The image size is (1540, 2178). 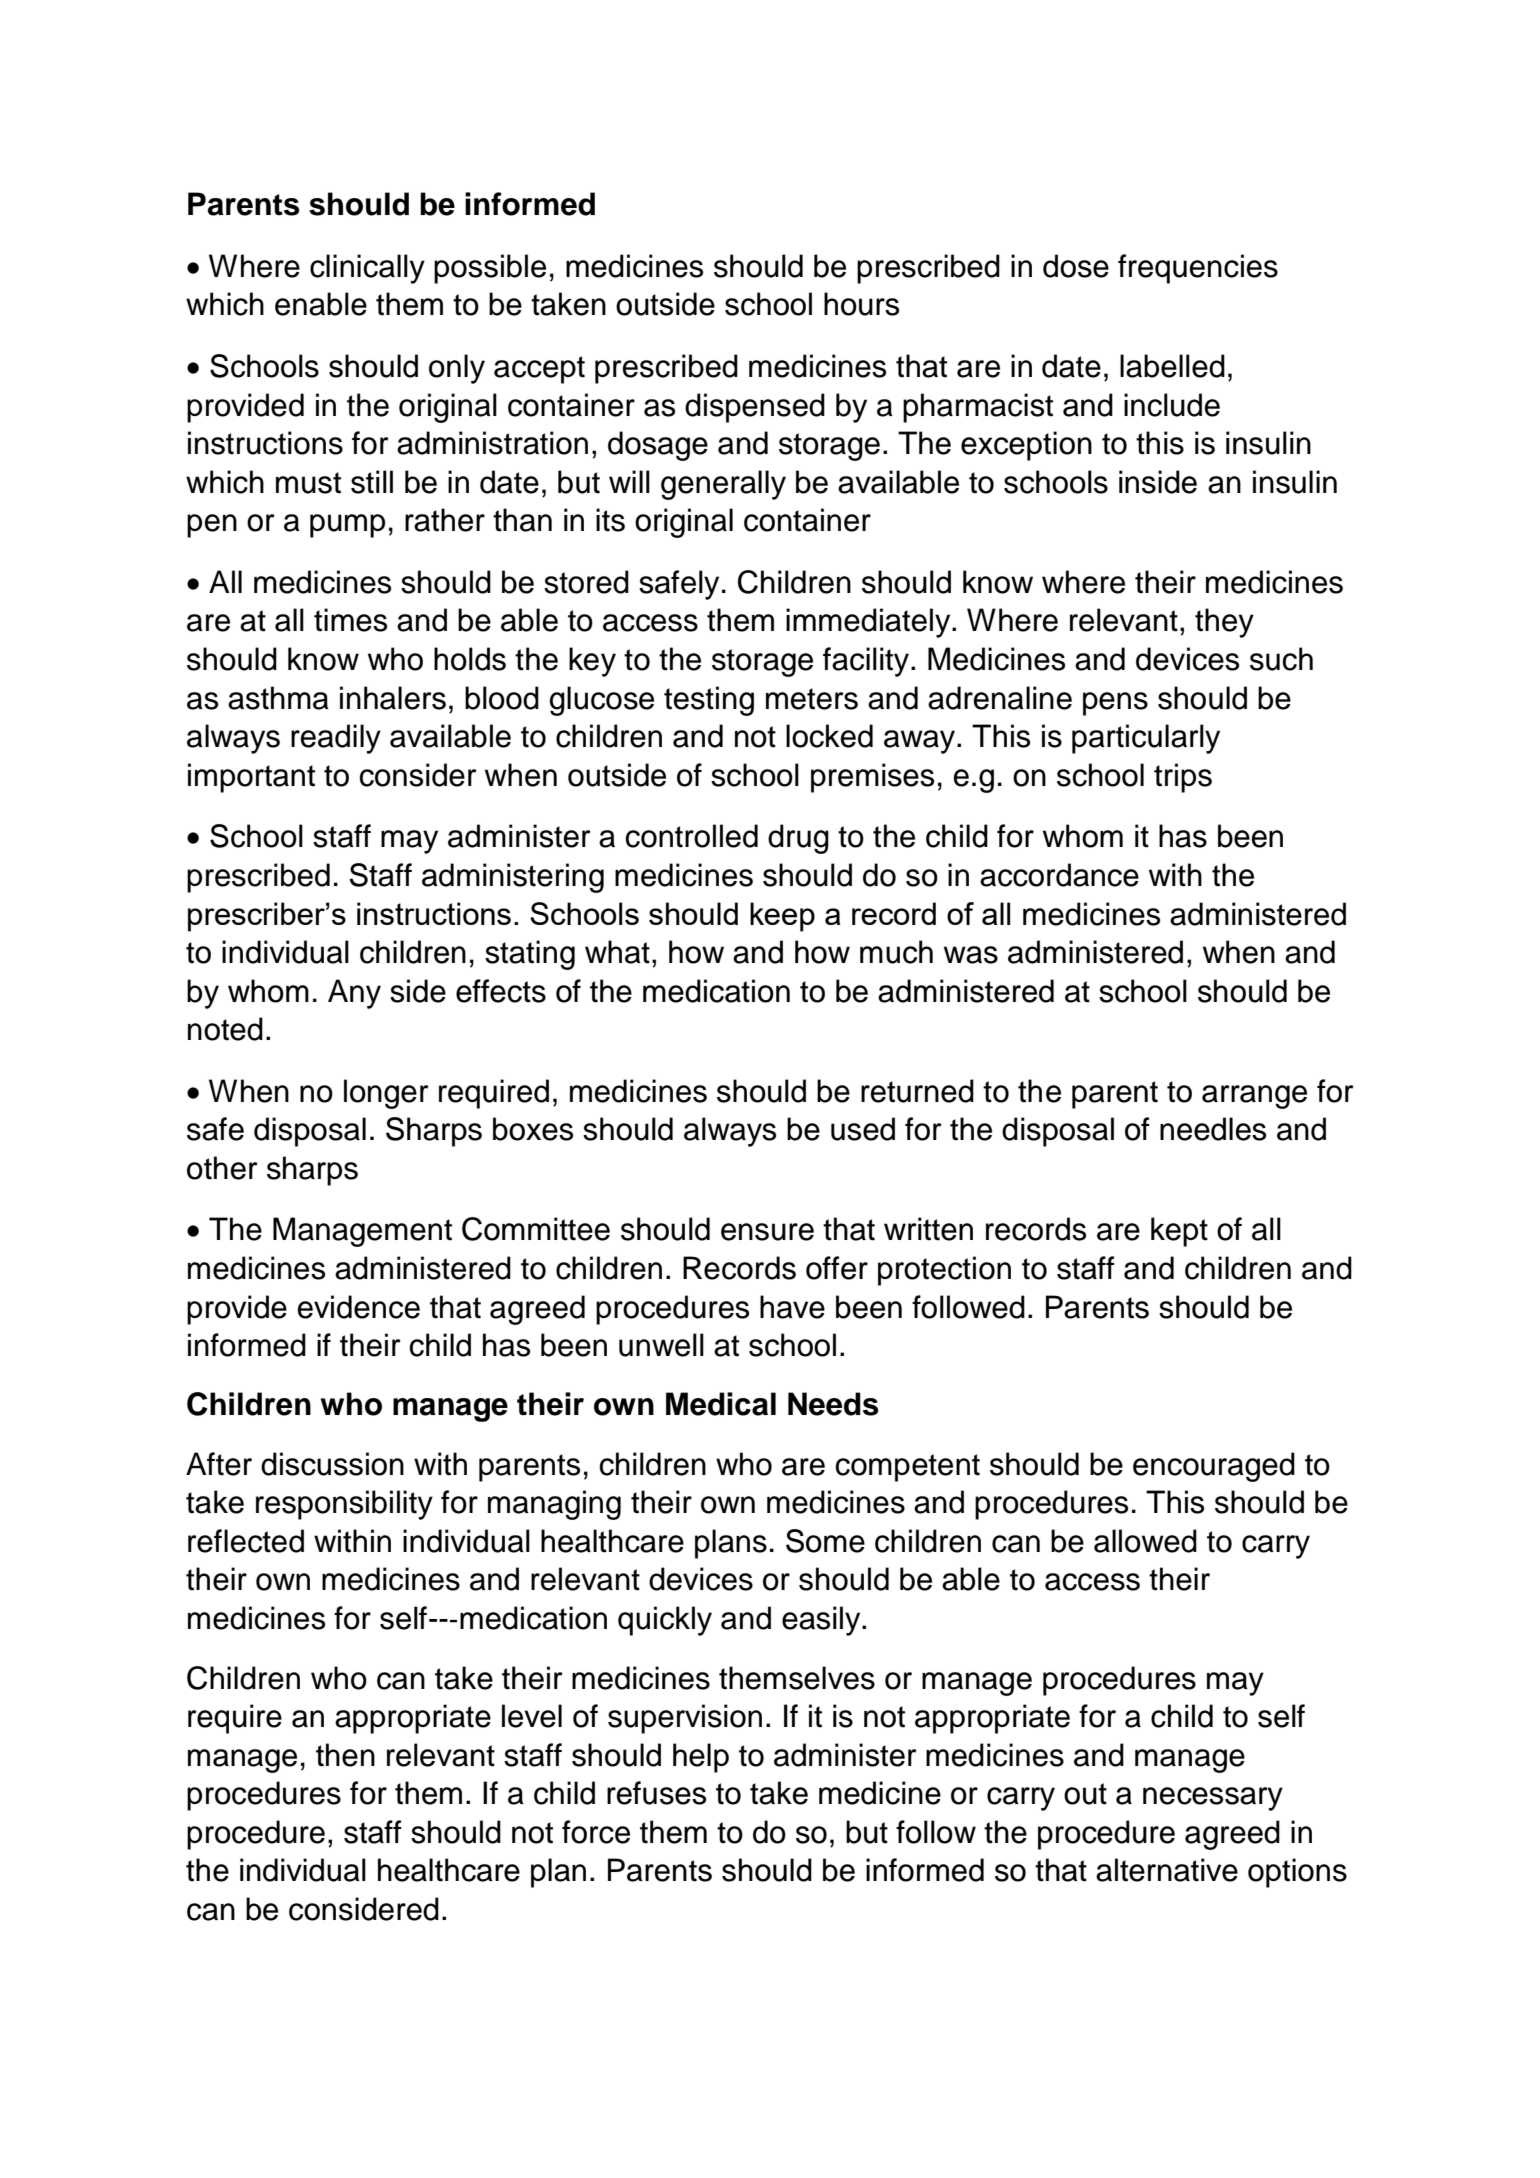 What do you see at coordinates (1198, 269) in the image?
I see `frequencies` at bounding box center [1198, 269].
